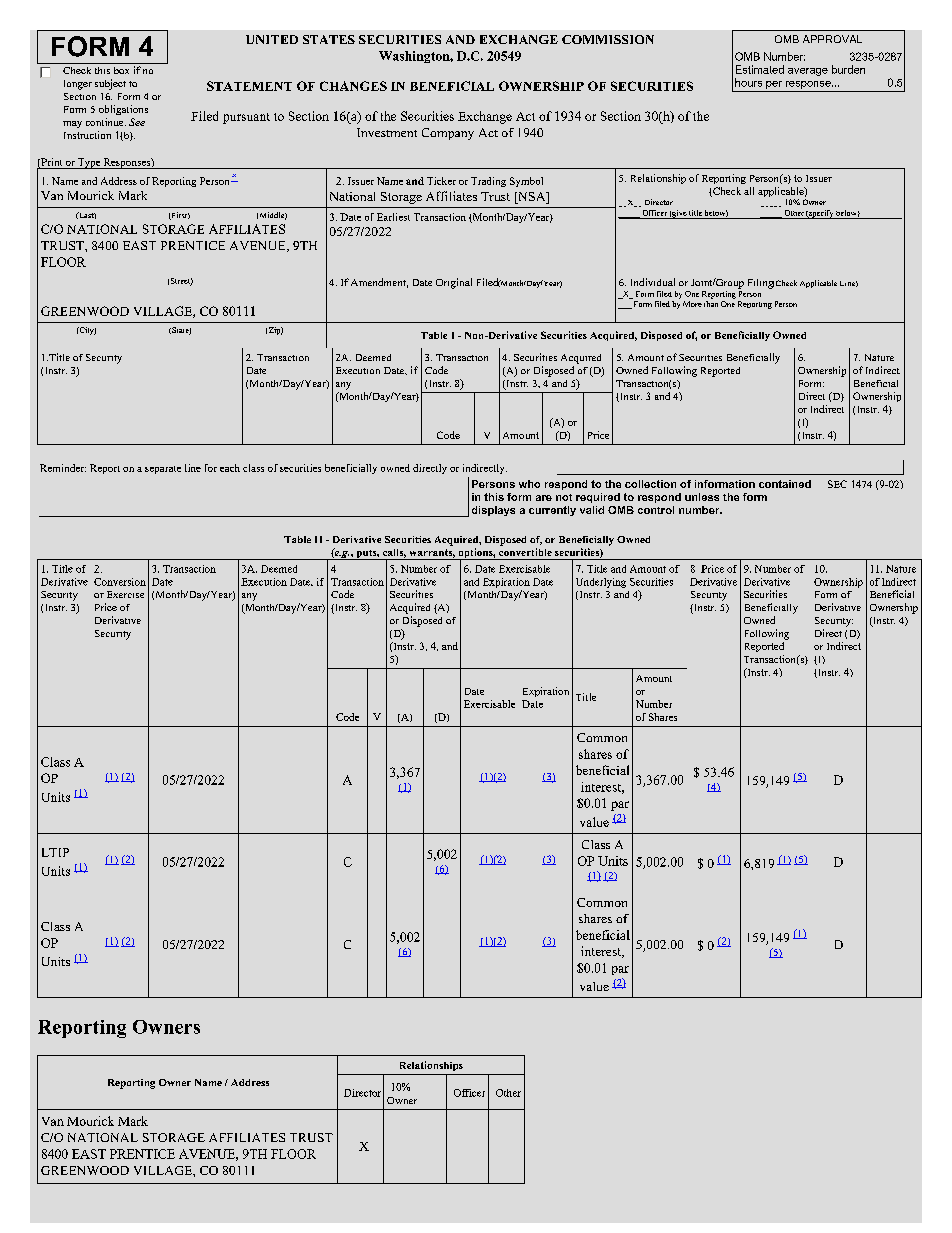  I want to click on Estimated, so click(760, 69).
